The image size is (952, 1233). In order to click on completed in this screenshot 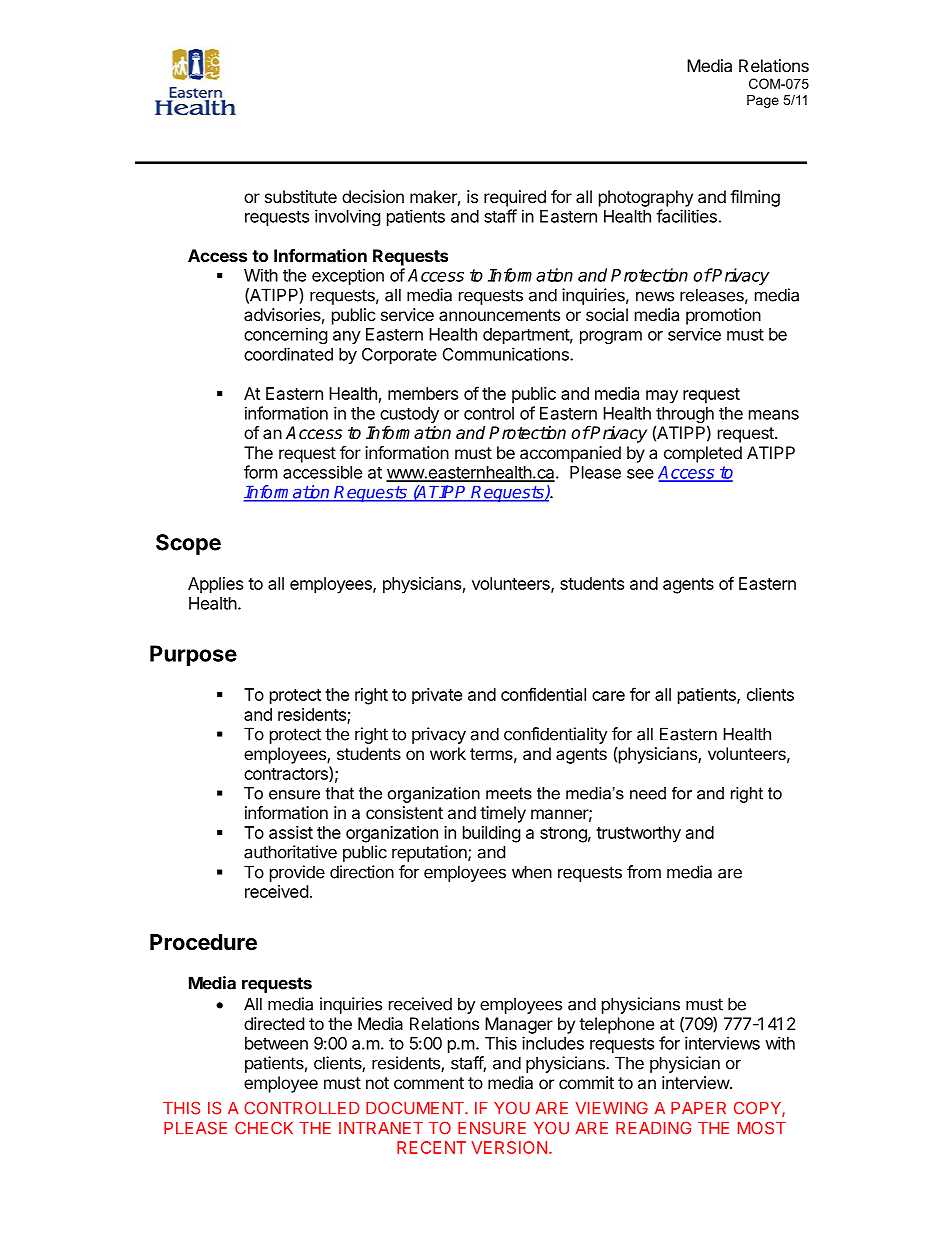, I will do `click(703, 454)`.
